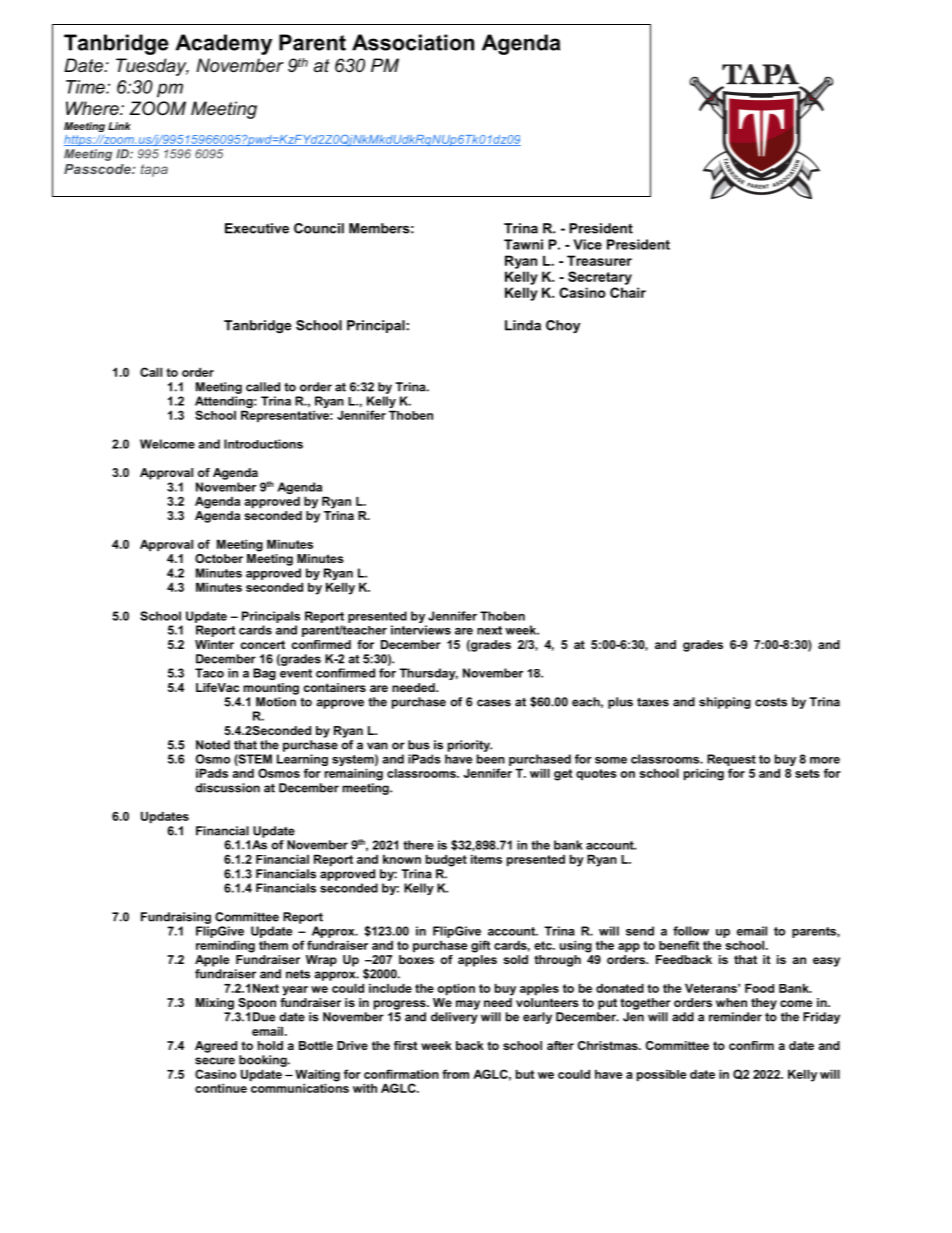 The image size is (952, 1233). Describe the element at coordinates (263, 444) in the document. I see `Introductions` at that location.
